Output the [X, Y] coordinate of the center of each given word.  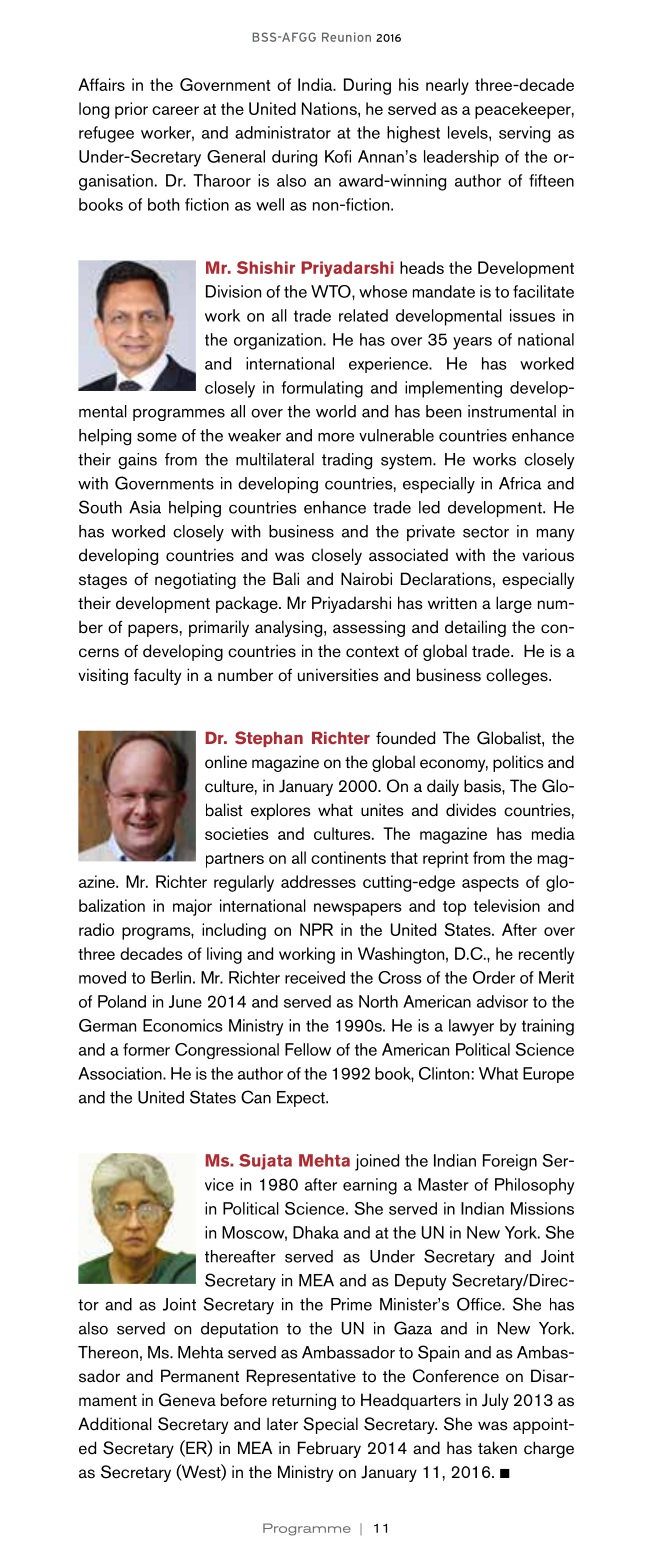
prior [131, 110]
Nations [330, 108]
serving [524, 134]
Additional [115, 1424]
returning [304, 1401]
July [495, 1401]
